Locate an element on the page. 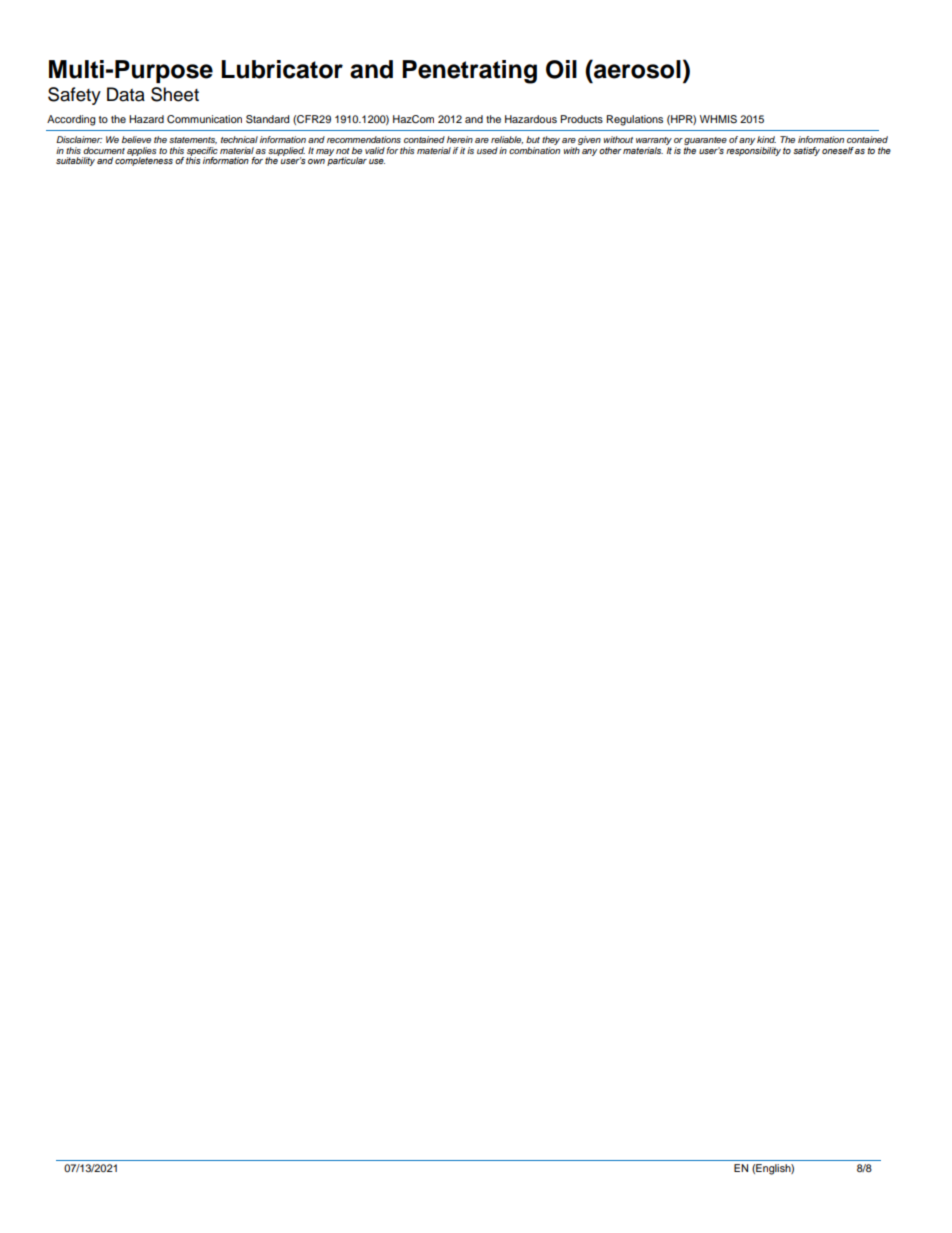 This image has width=952, height=1233. Regulations is located at coordinates (635, 120).
